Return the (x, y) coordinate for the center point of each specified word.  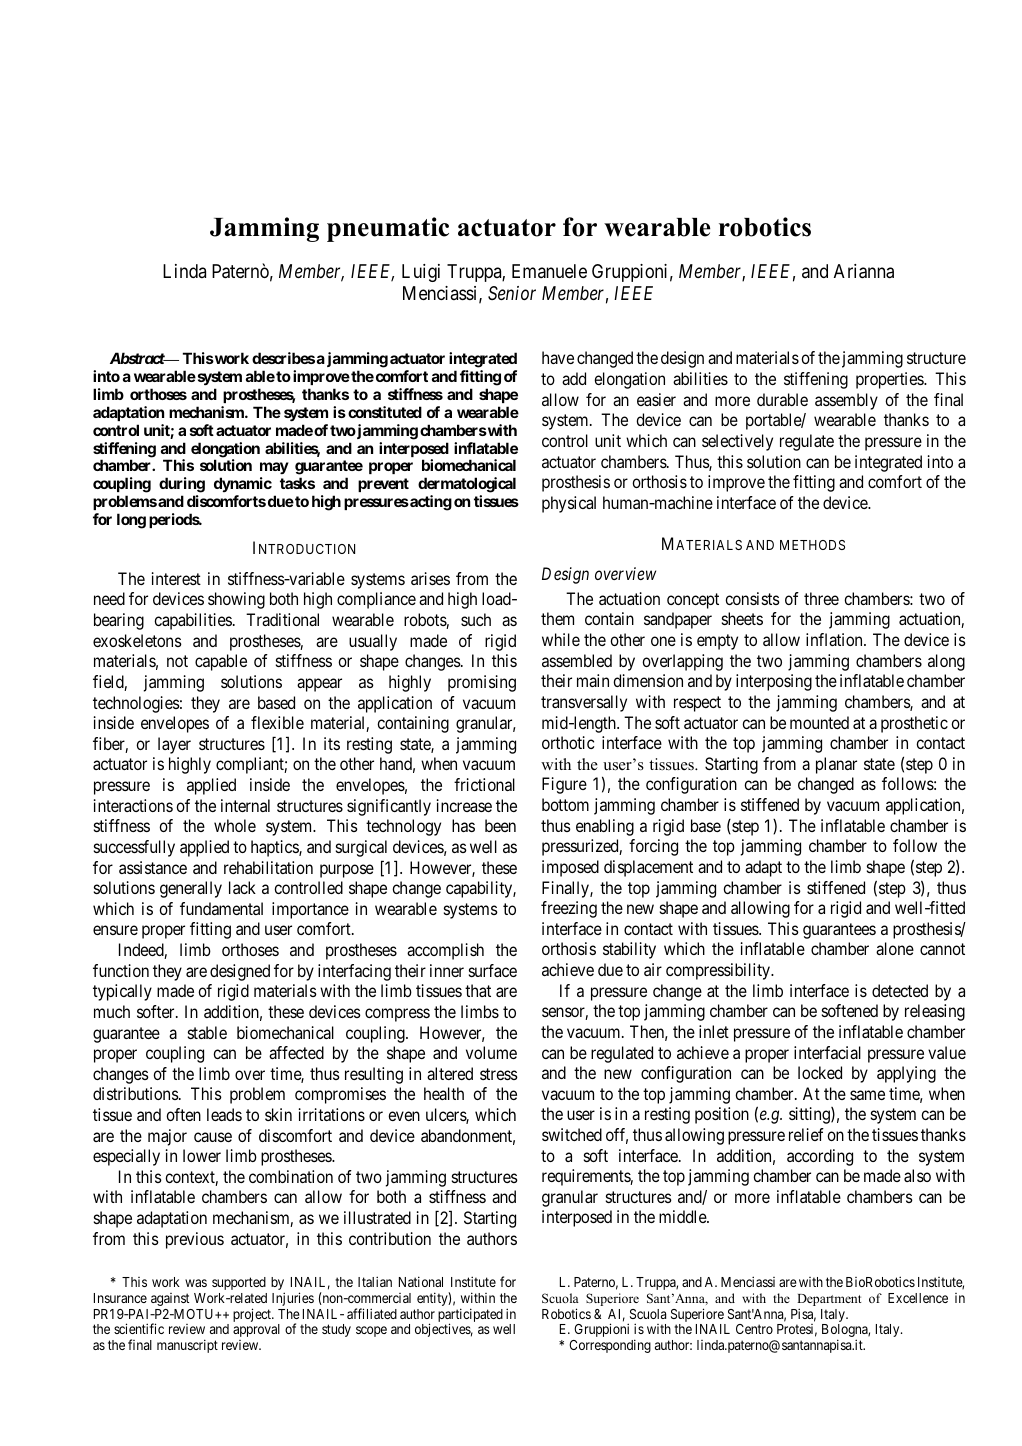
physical (569, 504)
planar (836, 765)
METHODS (812, 545)
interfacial (827, 1052)
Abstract (138, 358)
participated (470, 1316)
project (253, 1315)
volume (491, 1052)
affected (296, 1052)
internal (245, 805)
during (182, 485)
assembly (846, 401)
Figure (564, 785)
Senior (512, 293)
